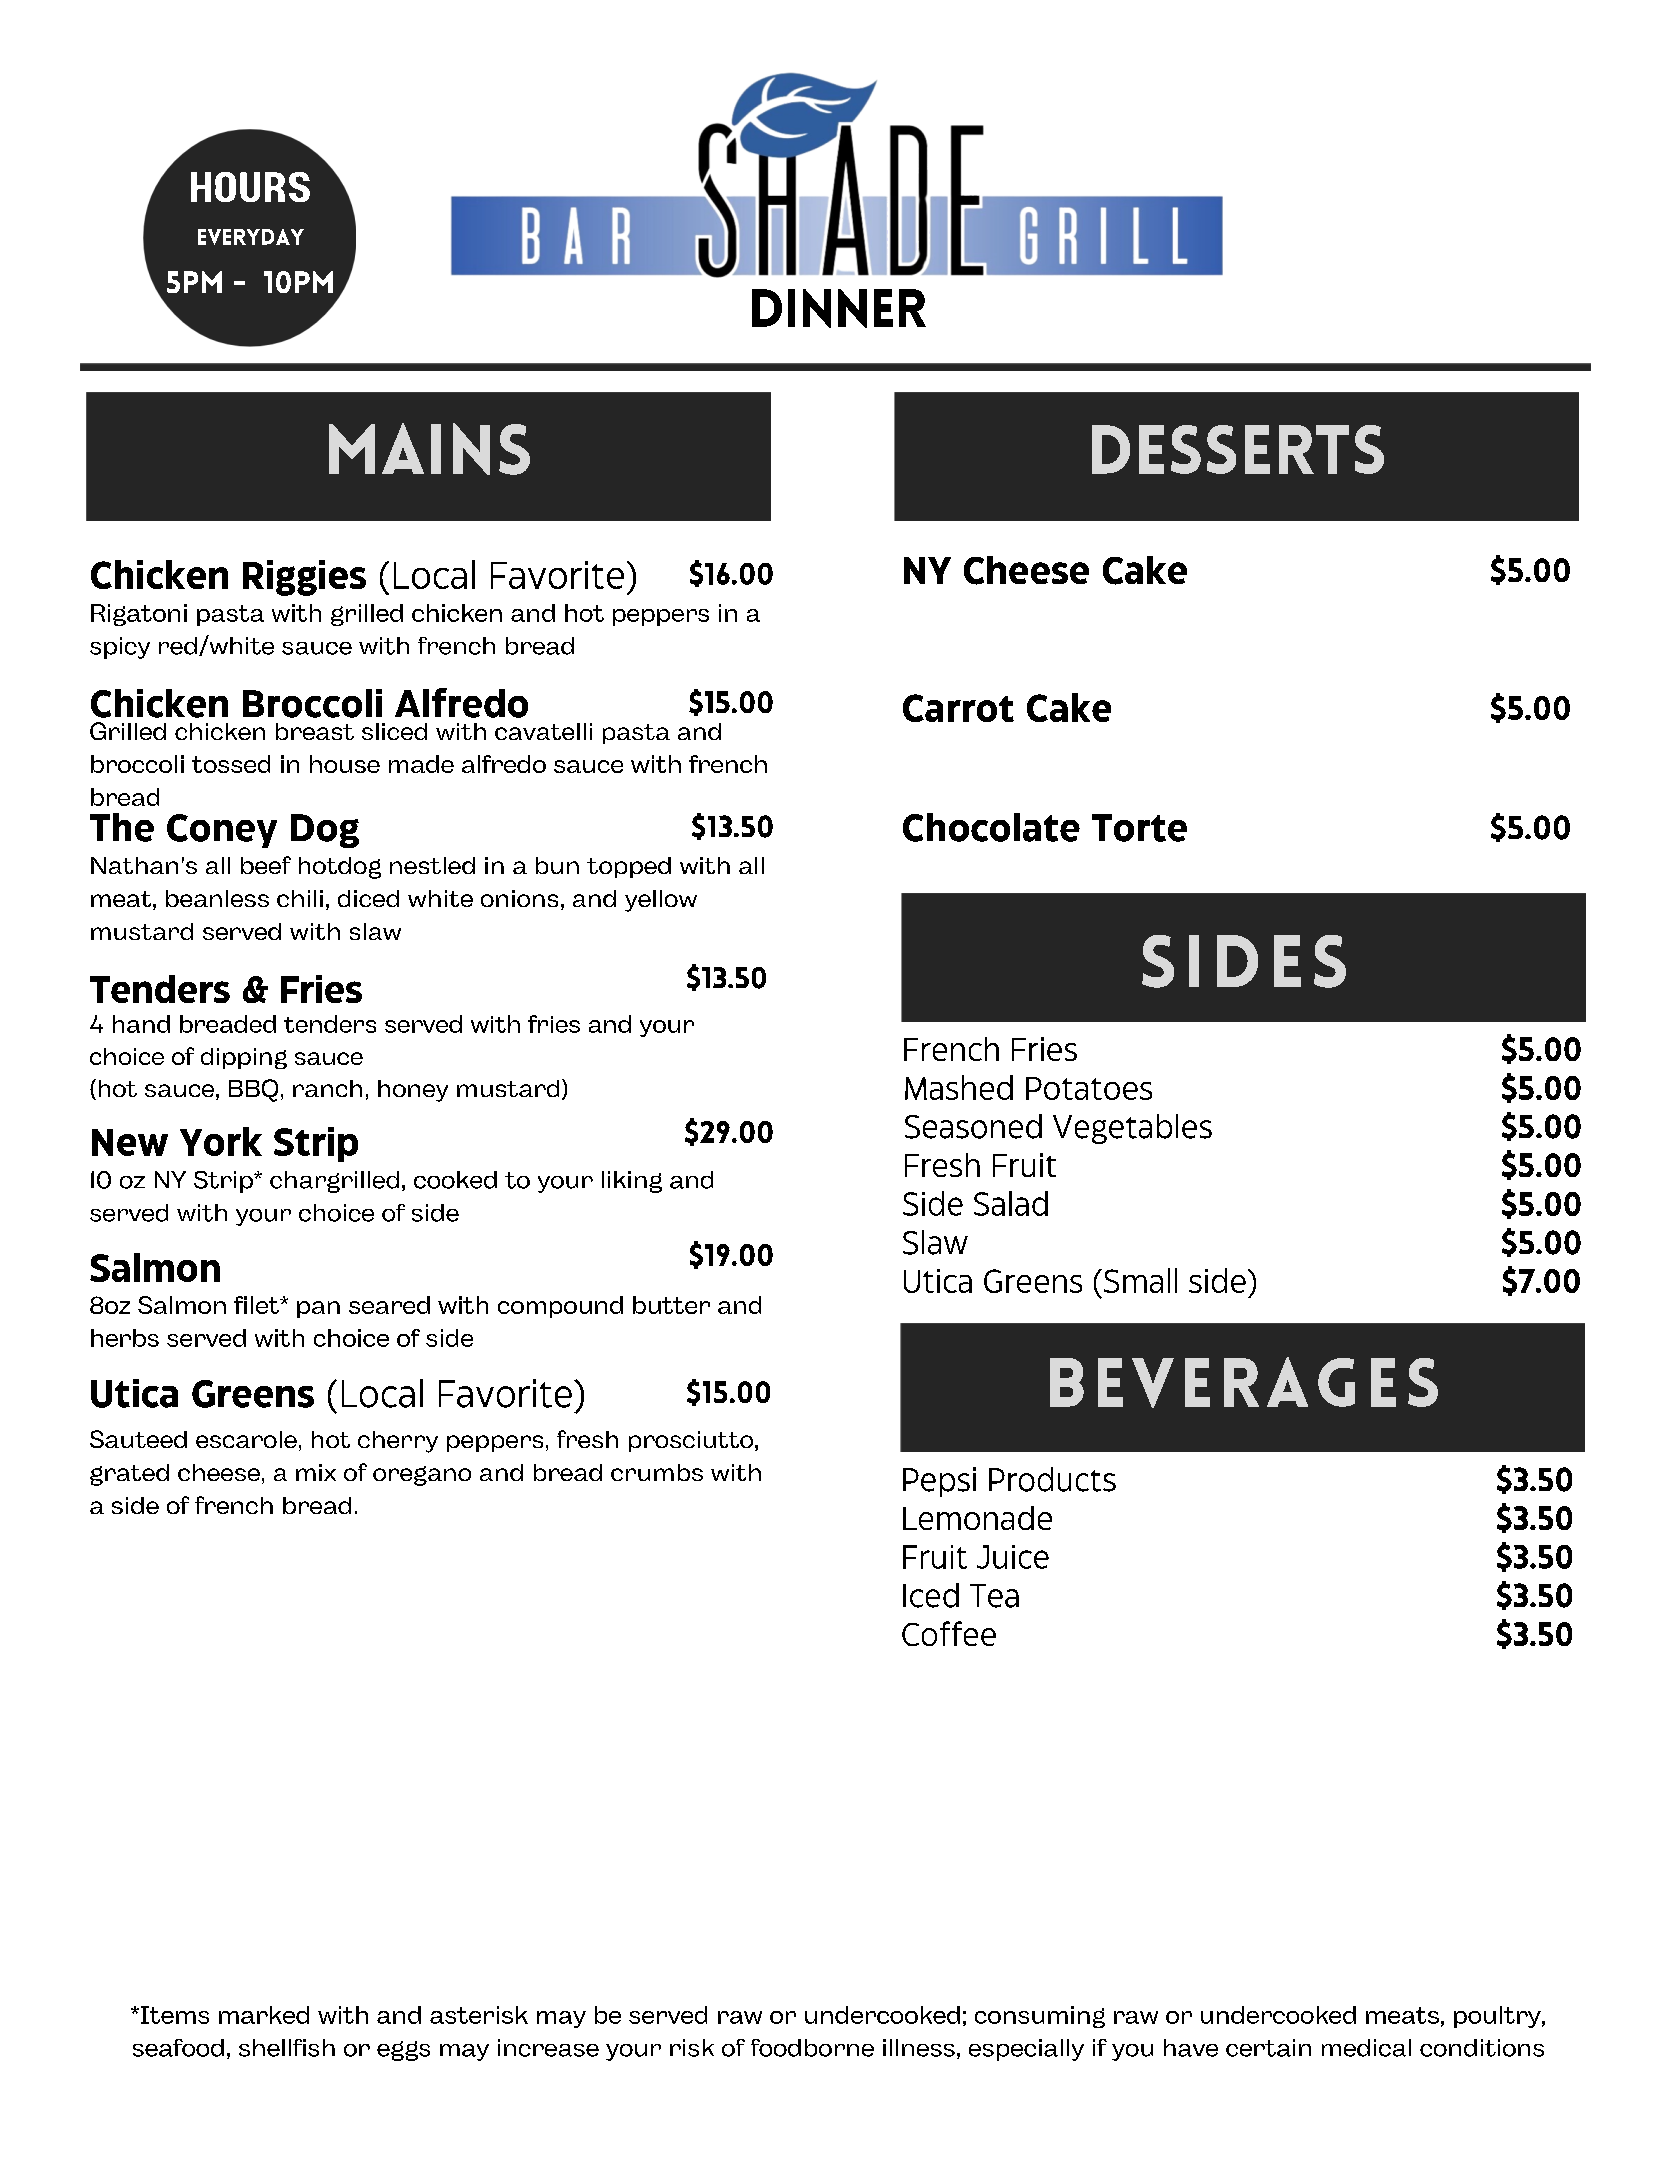  What do you see at coordinates (1244, 1382) in the page?
I see `Beverages` at bounding box center [1244, 1382].
